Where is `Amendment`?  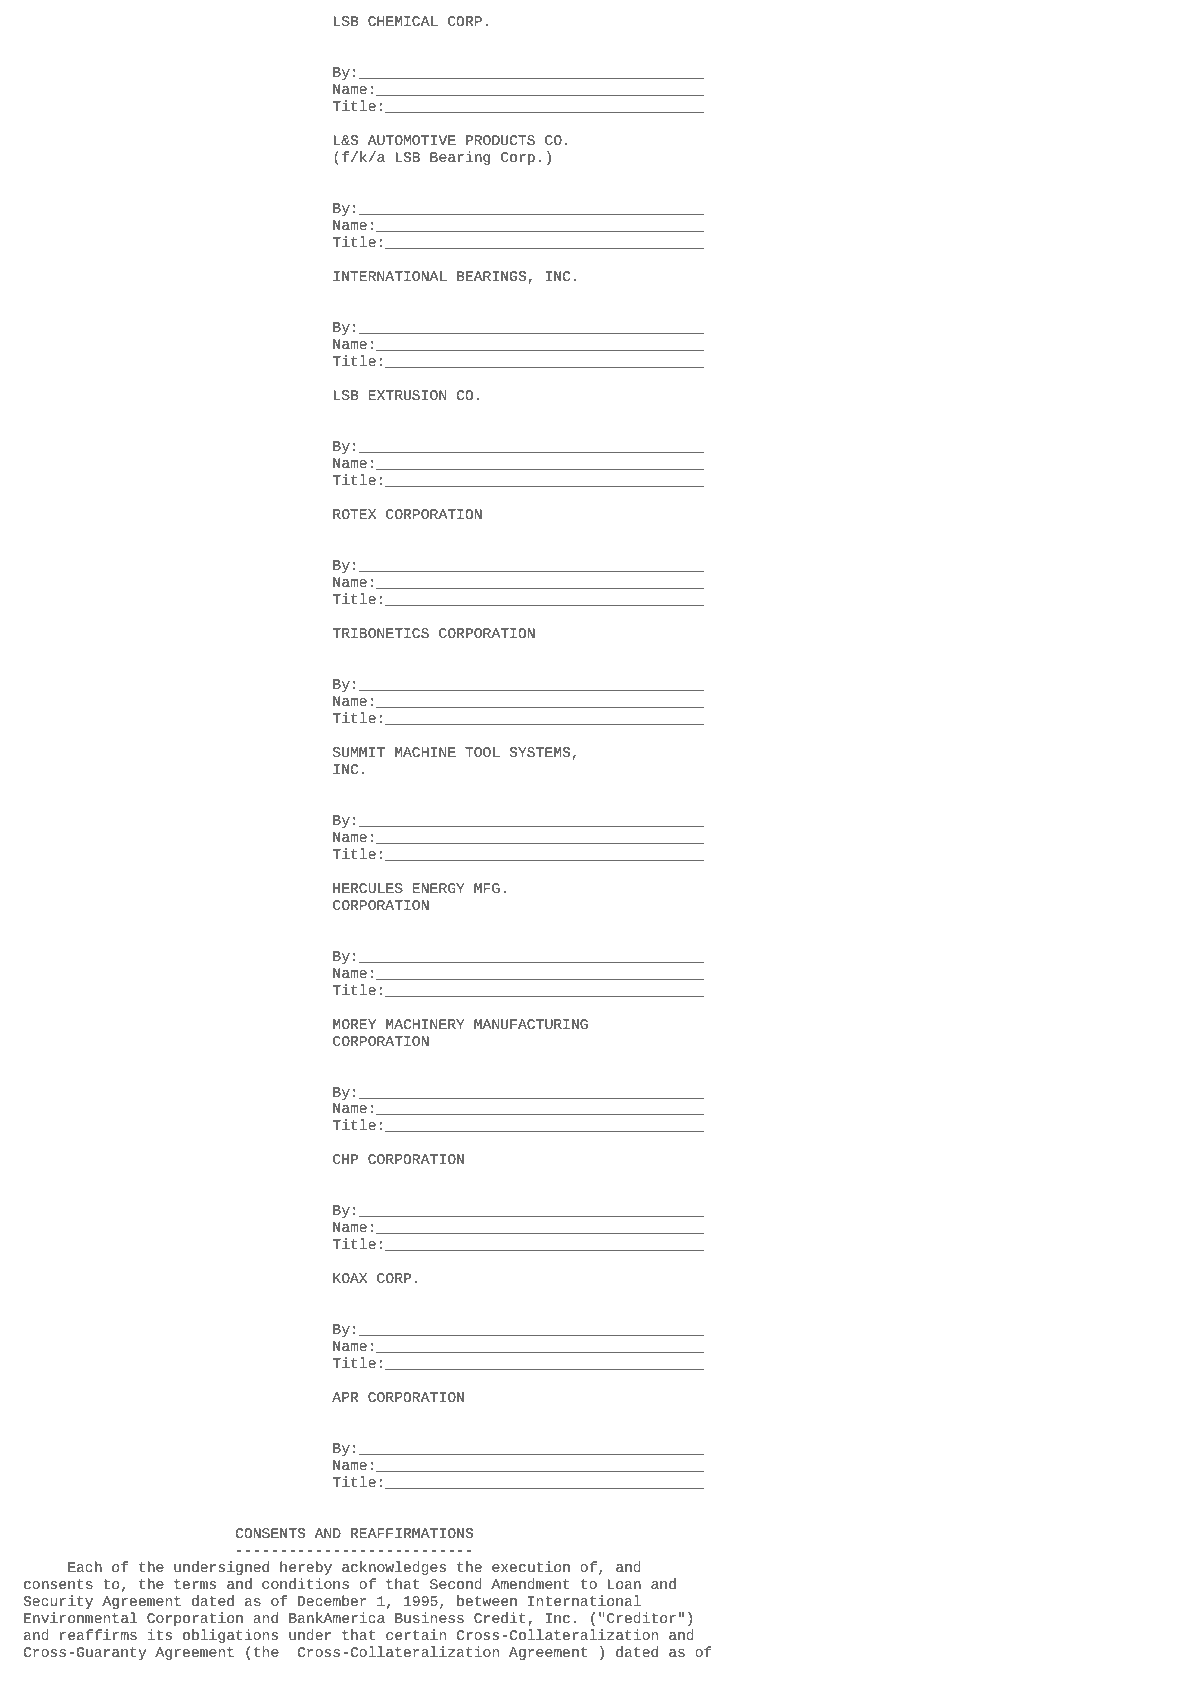
Amendment is located at coordinates (530, 1583).
